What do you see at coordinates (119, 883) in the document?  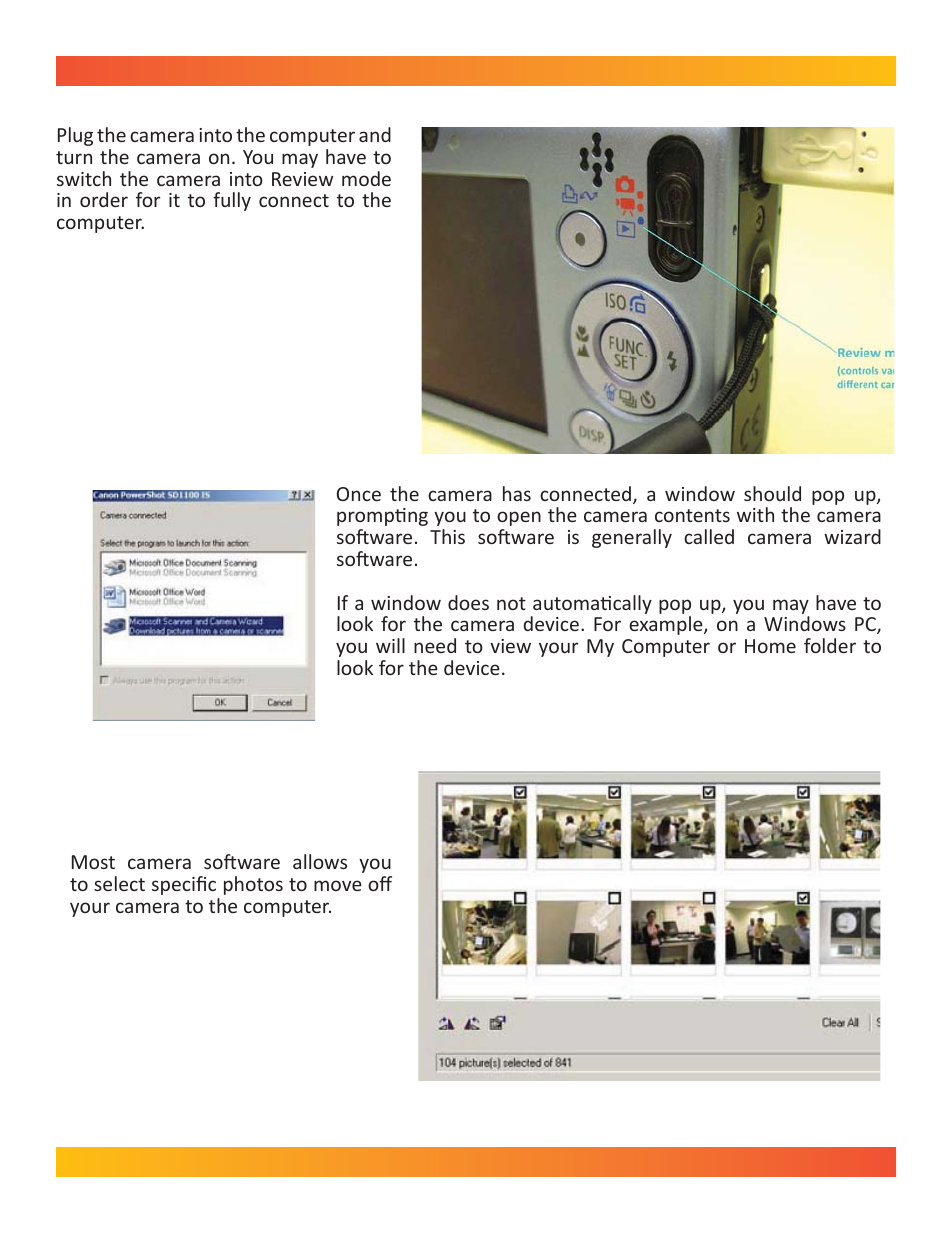 I see `select` at bounding box center [119, 883].
